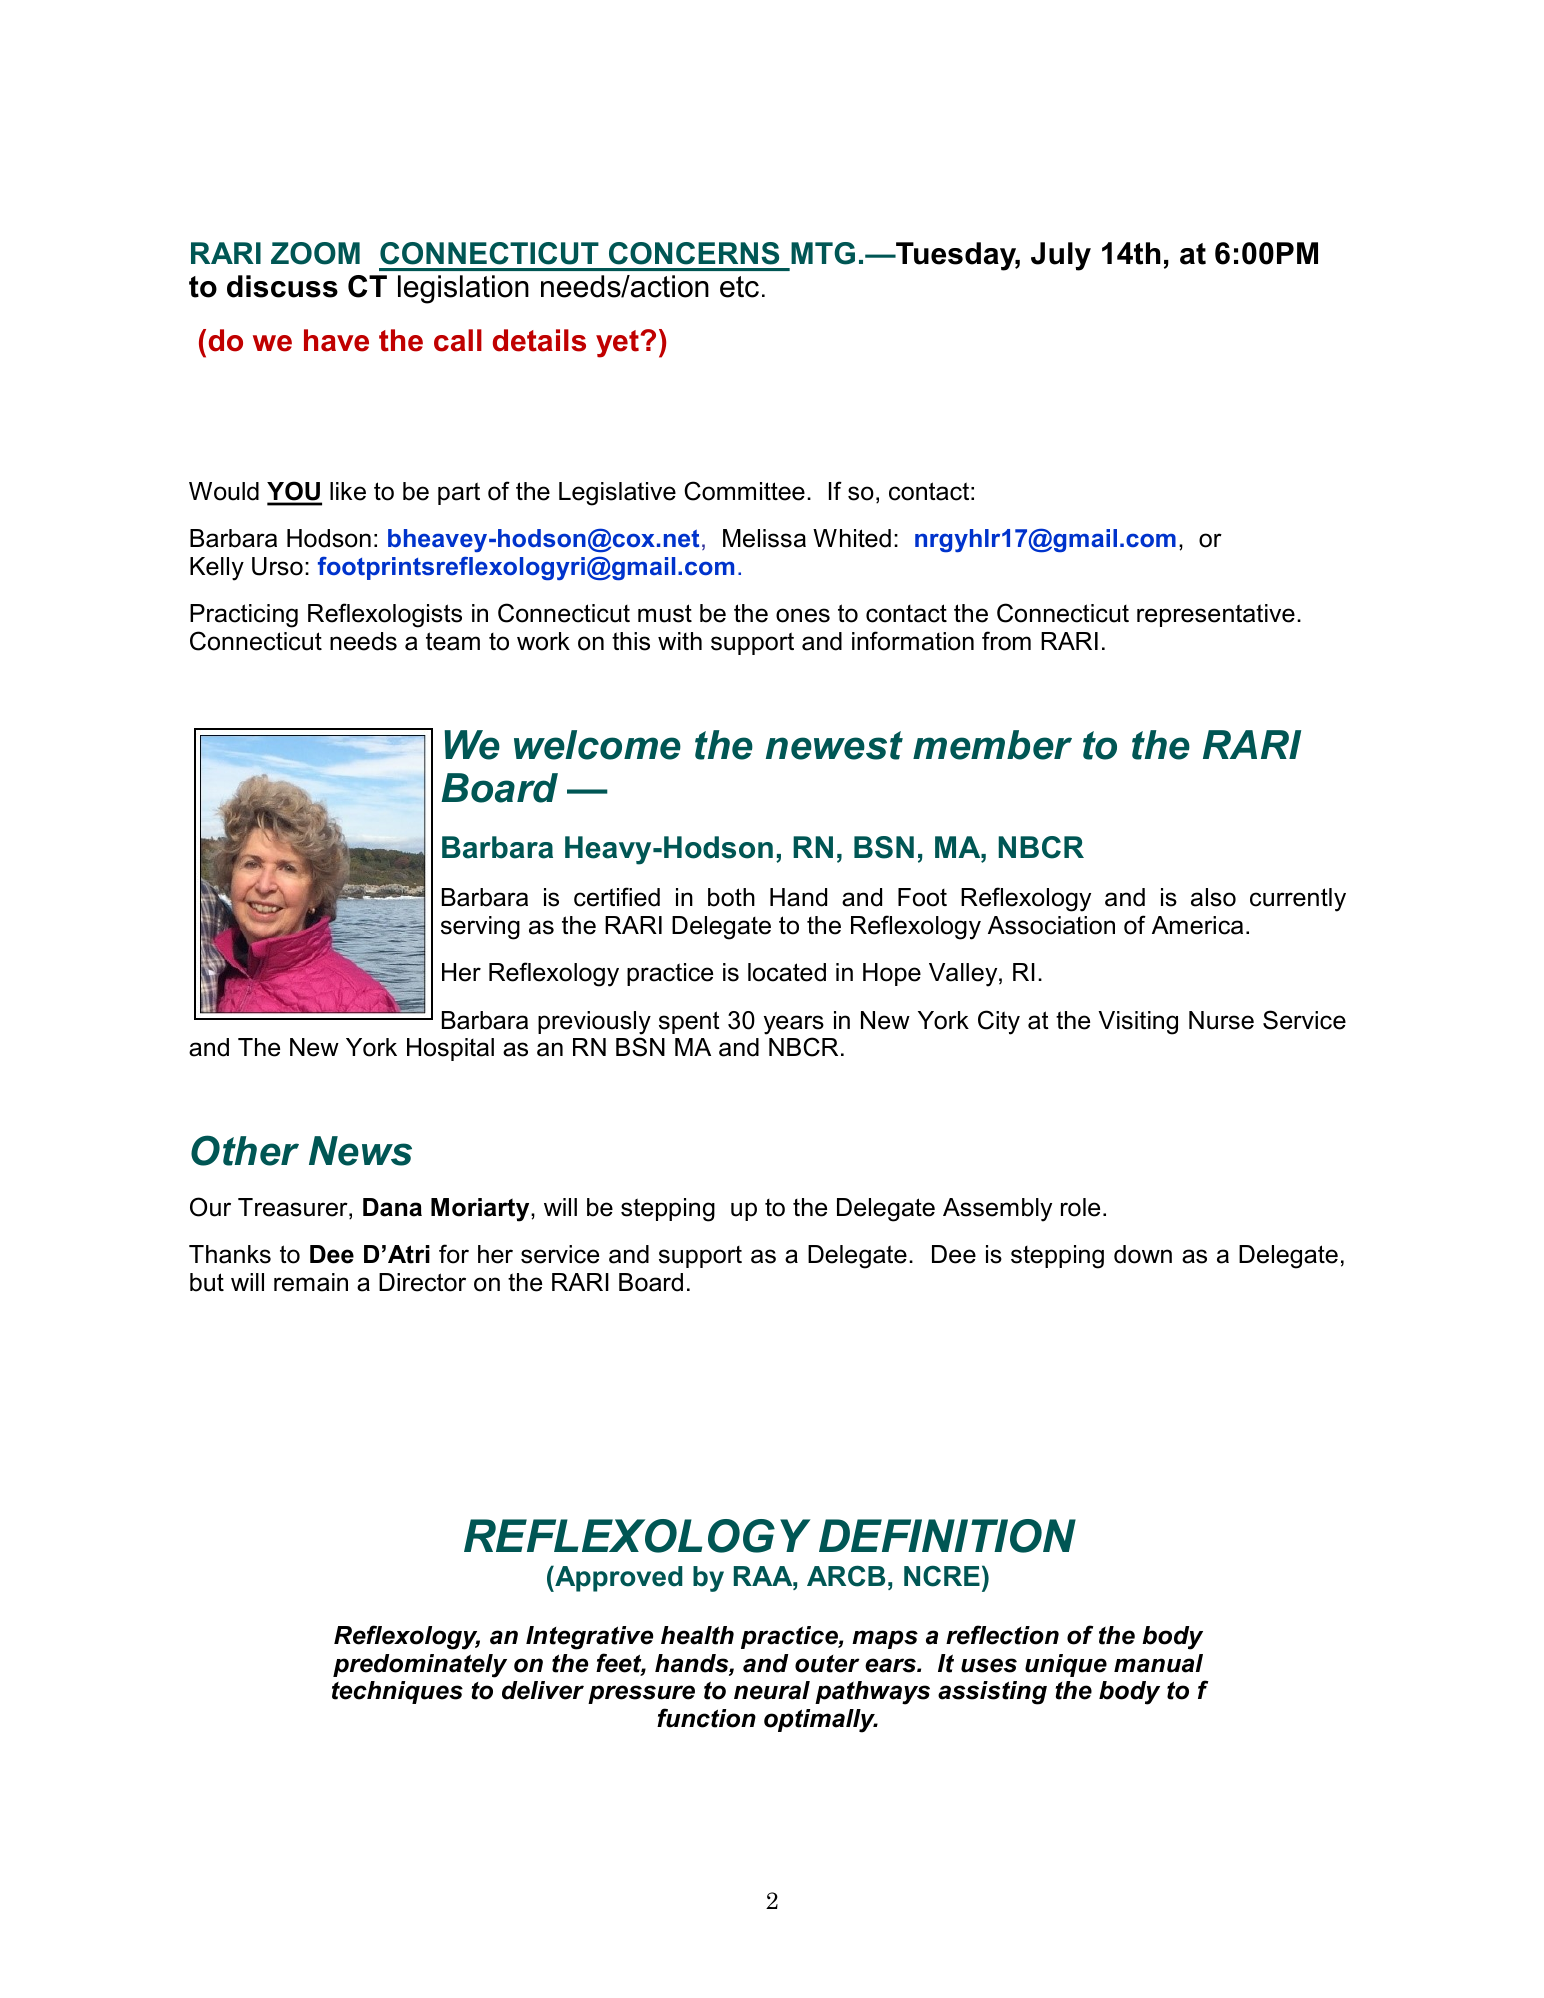  Describe the element at coordinates (1158, 1663) in the screenshot. I see `manual` at that location.
